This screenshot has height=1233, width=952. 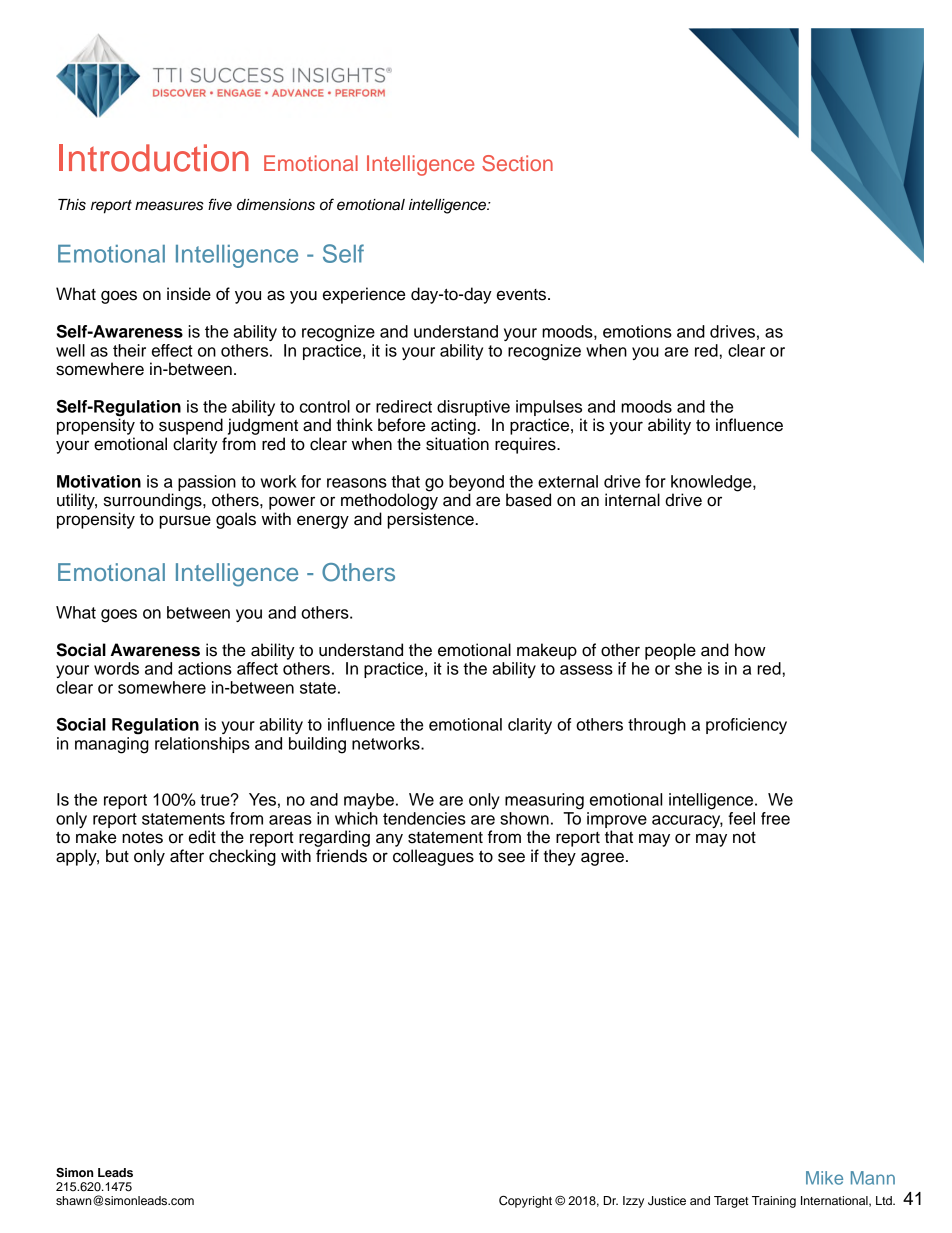 What do you see at coordinates (525, 1201) in the screenshot?
I see `Copyright` at bounding box center [525, 1201].
